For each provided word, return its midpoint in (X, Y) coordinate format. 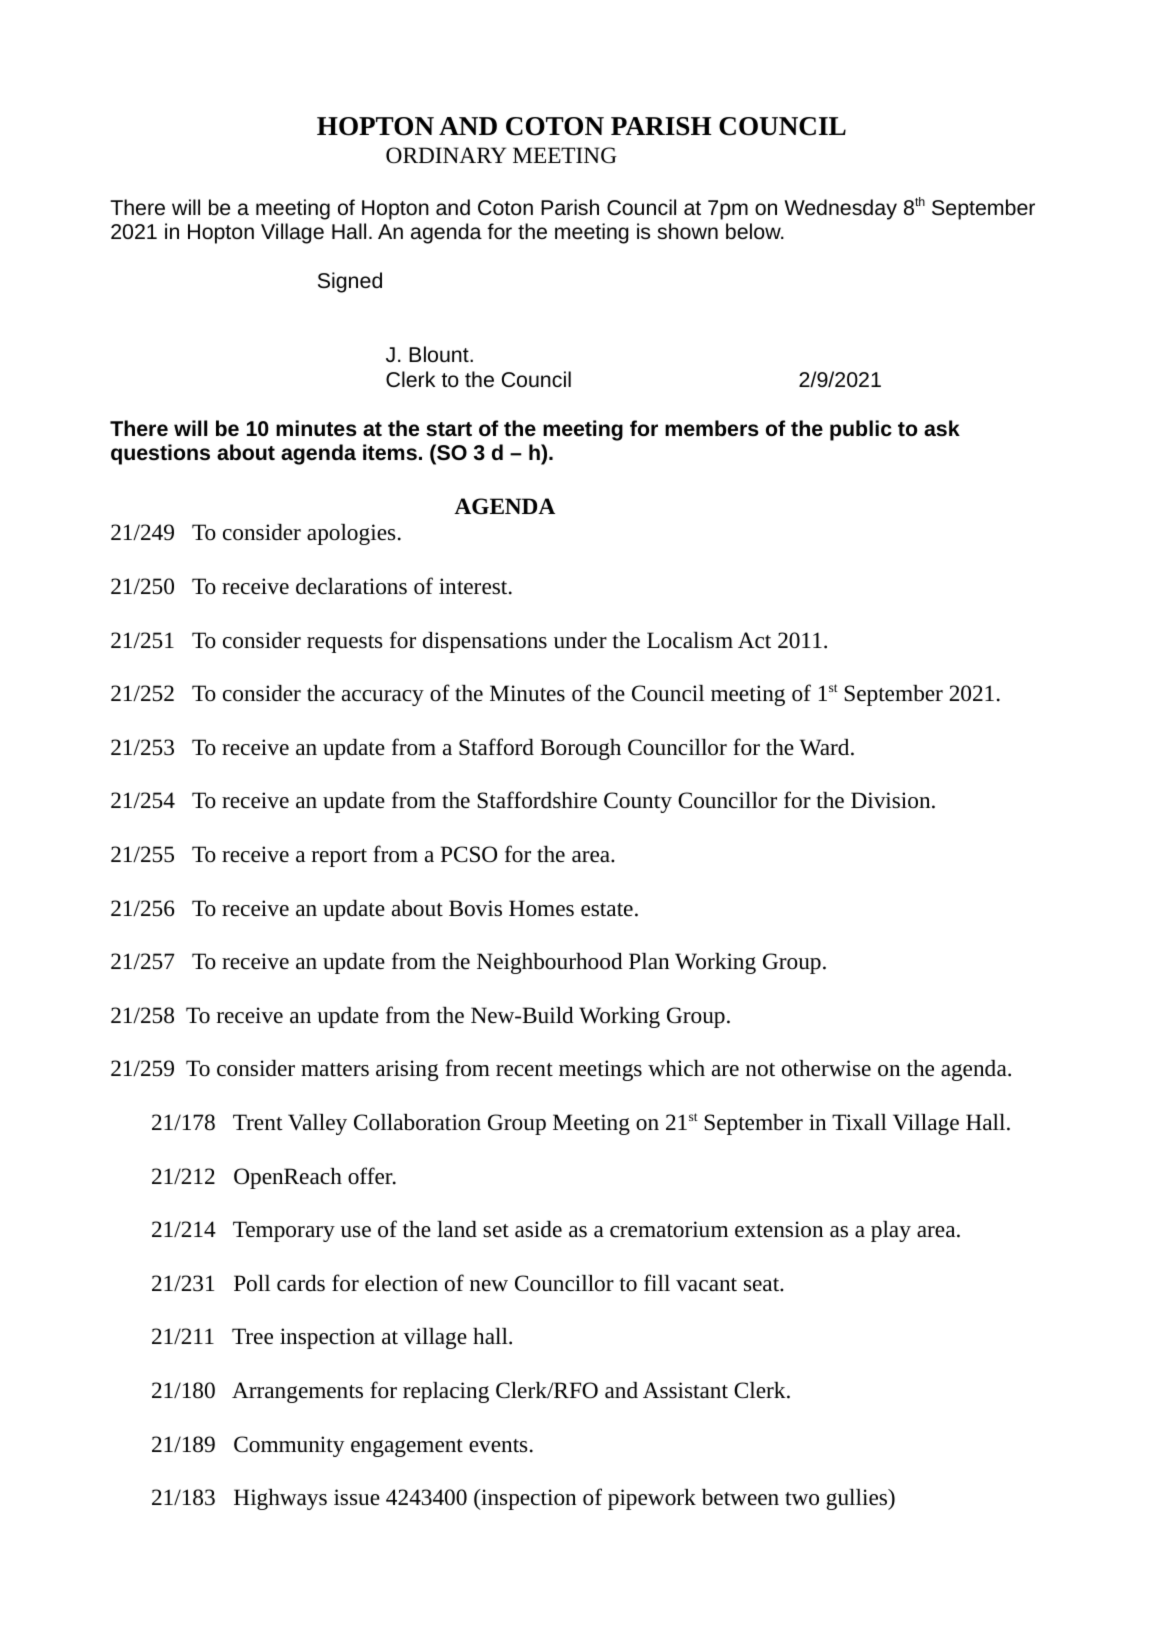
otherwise (826, 1068)
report (339, 858)
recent (524, 1070)
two (802, 1498)
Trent (258, 1122)
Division (892, 800)
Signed (350, 282)
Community (289, 1446)
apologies (351, 534)
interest (474, 586)
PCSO (469, 854)
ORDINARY (446, 155)
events (498, 1446)
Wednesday (840, 209)
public (861, 430)
